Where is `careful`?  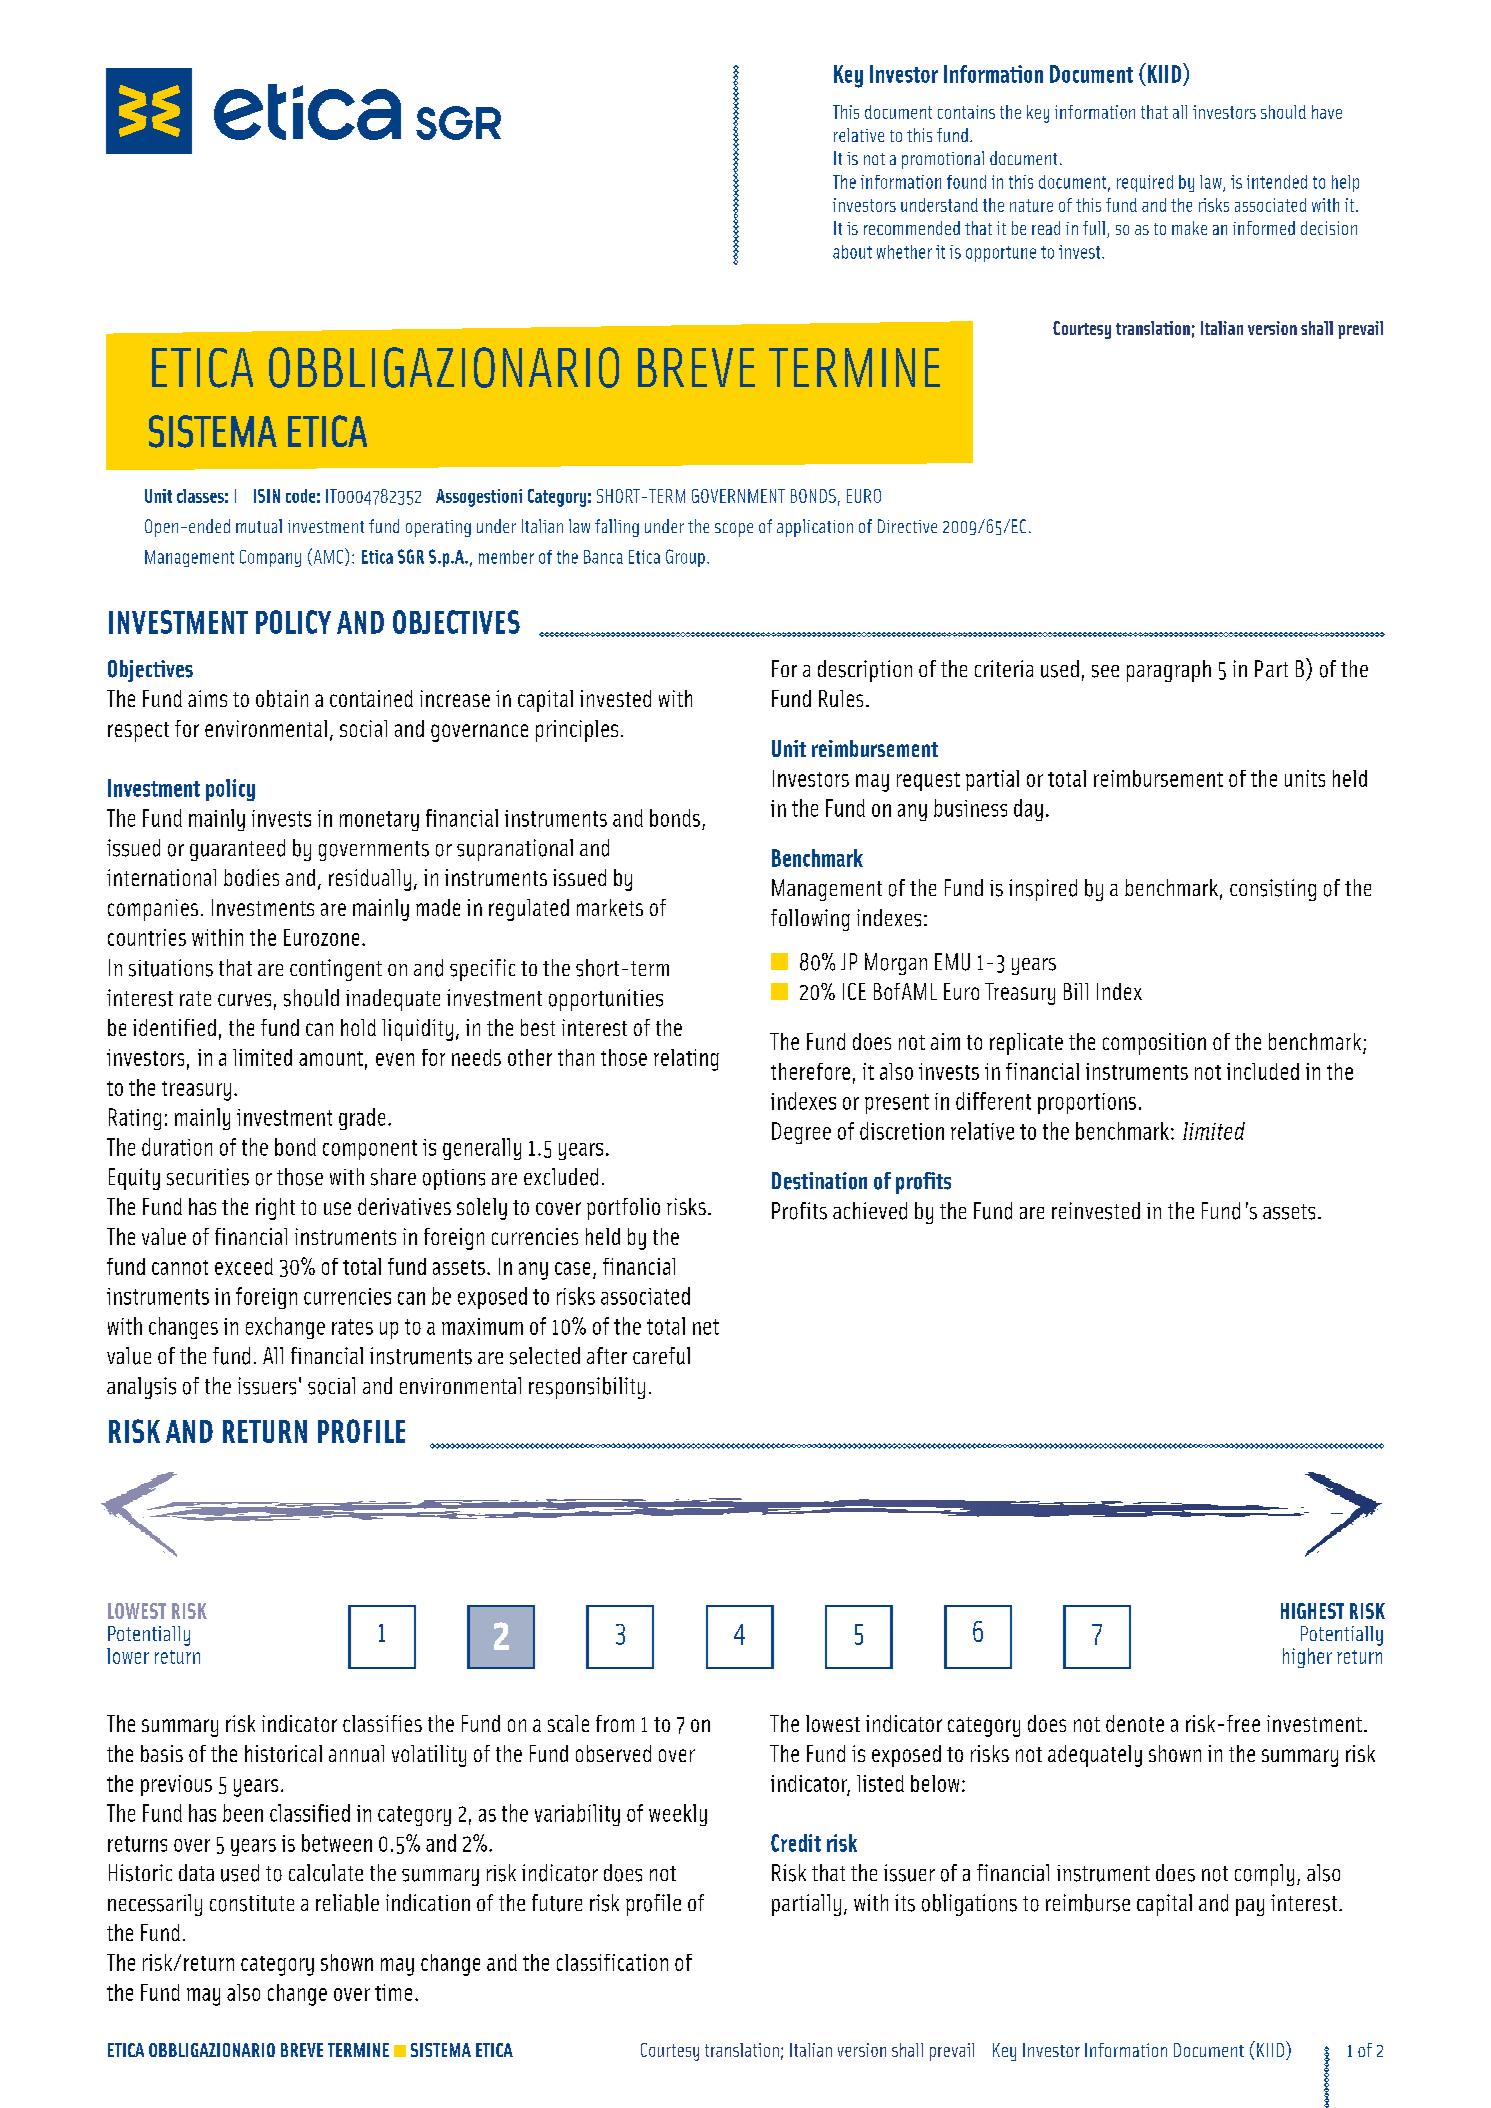 careful is located at coordinates (661, 1356).
